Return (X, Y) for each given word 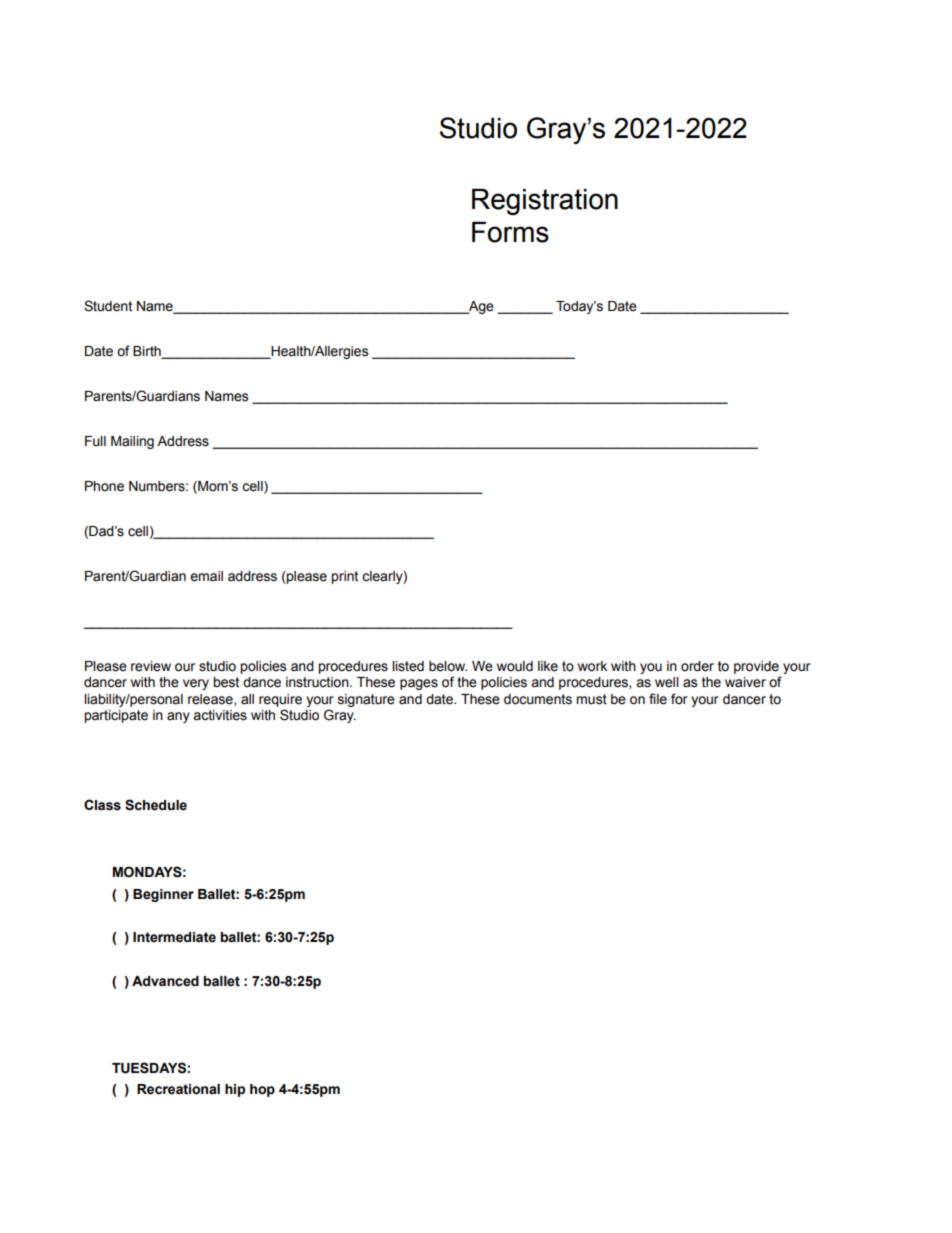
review (151, 666)
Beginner (163, 895)
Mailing (132, 442)
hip (235, 1090)
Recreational (178, 1089)
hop (262, 1090)
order (697, 666)
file (658, 699)
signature (366, 700)
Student (108, 306)
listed (408, 666)
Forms (510, 232)
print (344, 577)
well (667, 682)
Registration (545, 202)
